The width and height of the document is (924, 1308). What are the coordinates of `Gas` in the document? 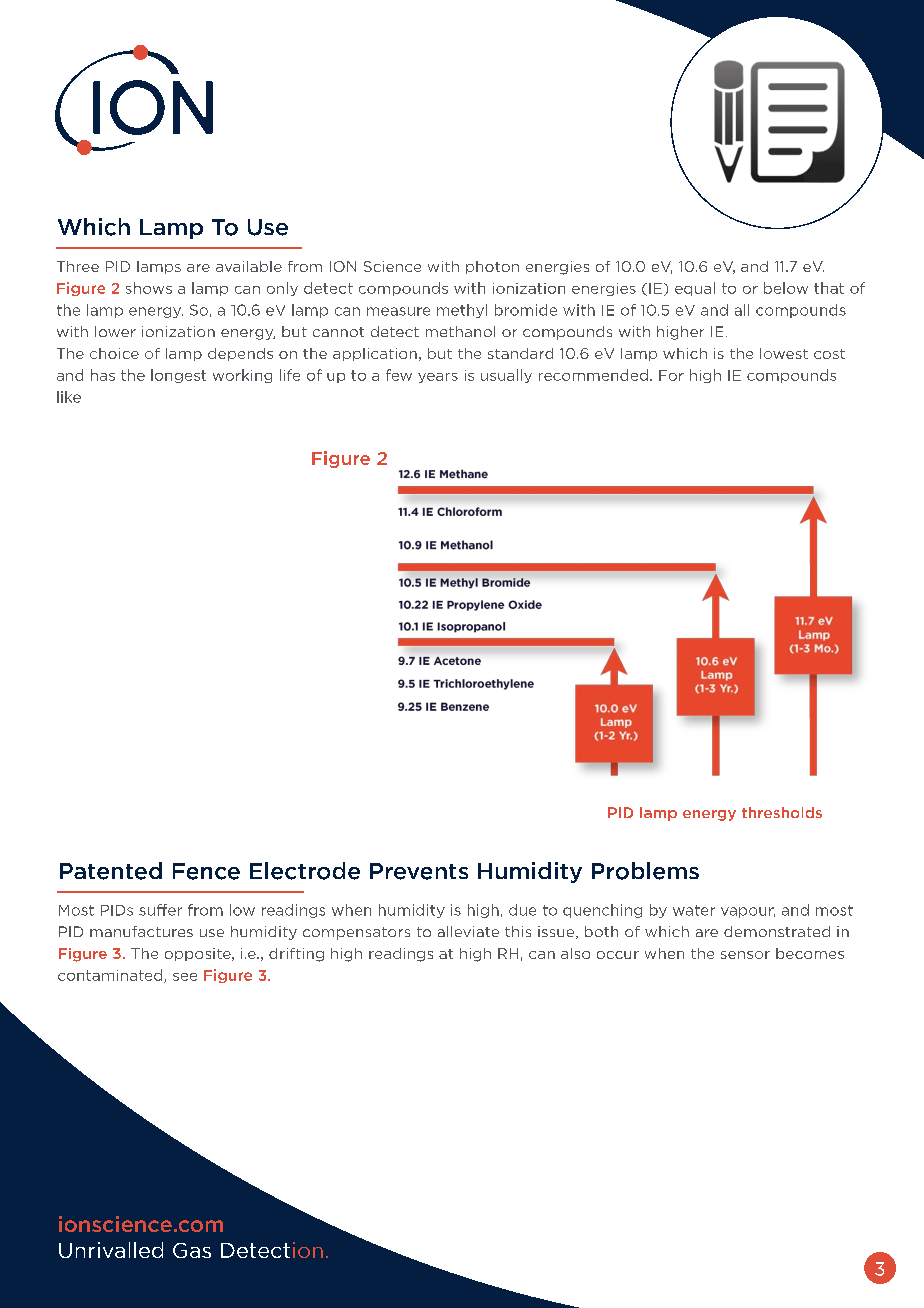 It's located at (192, 1250).
